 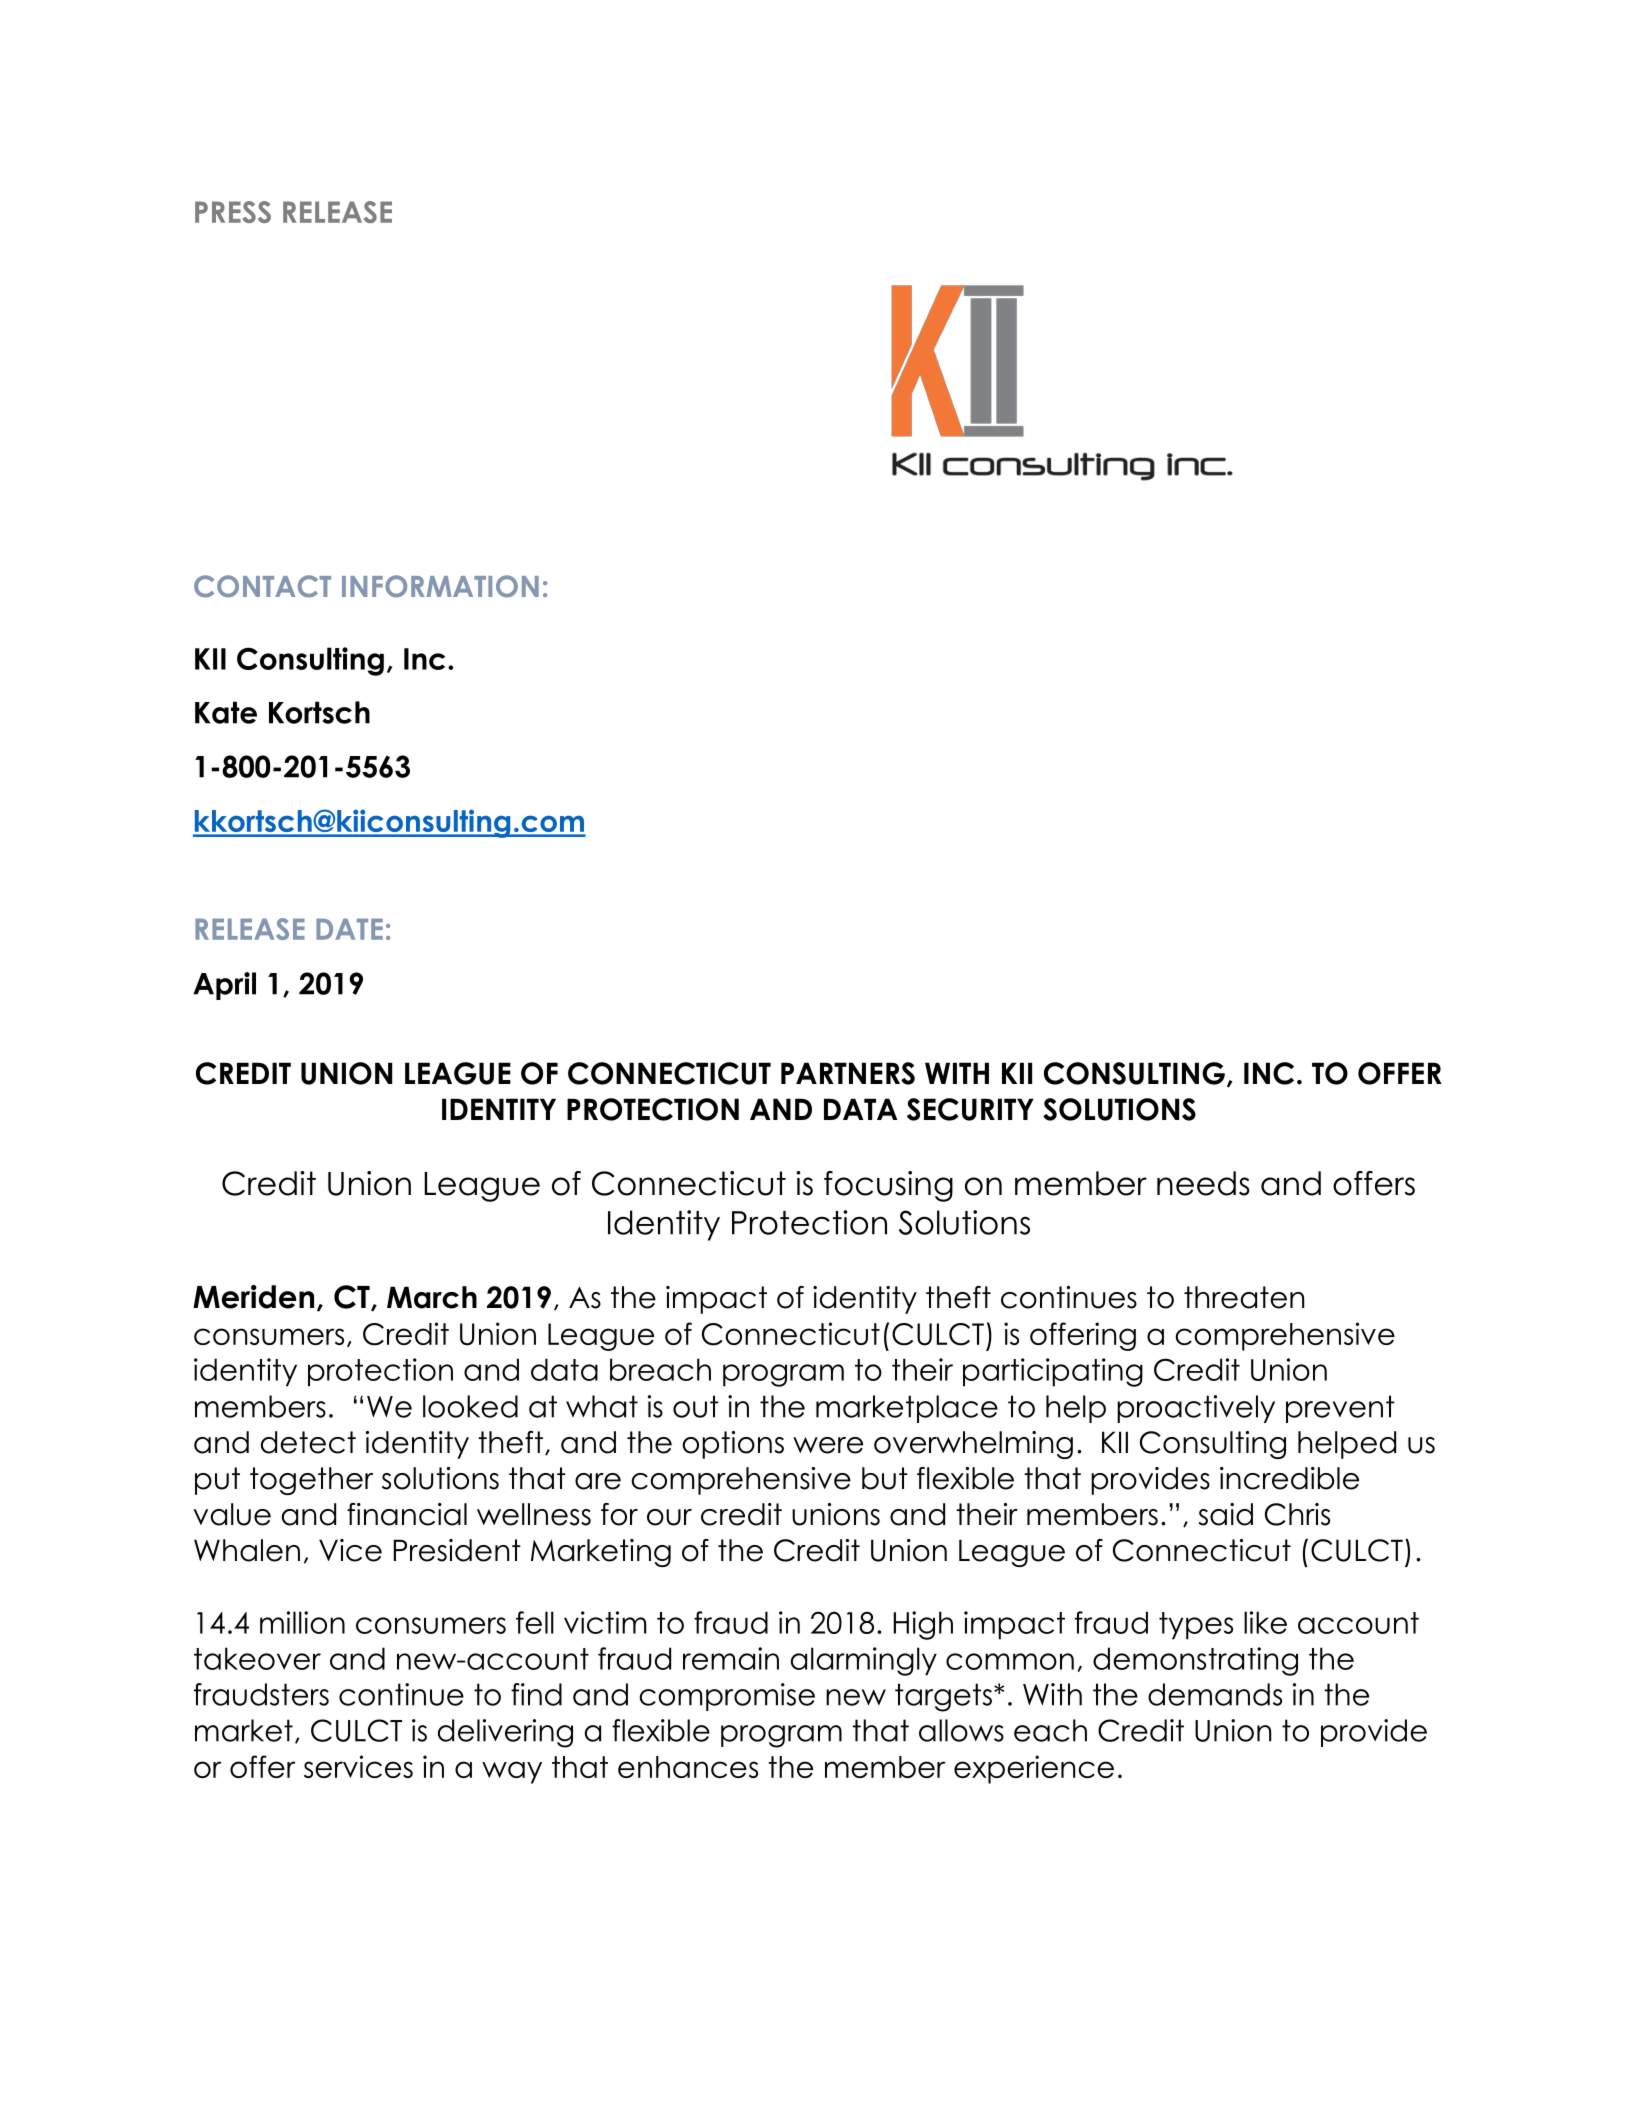 What do you see at coordinates (262, 586) in the document?
I see `CONTACT` at bounding box center [262, 586].
